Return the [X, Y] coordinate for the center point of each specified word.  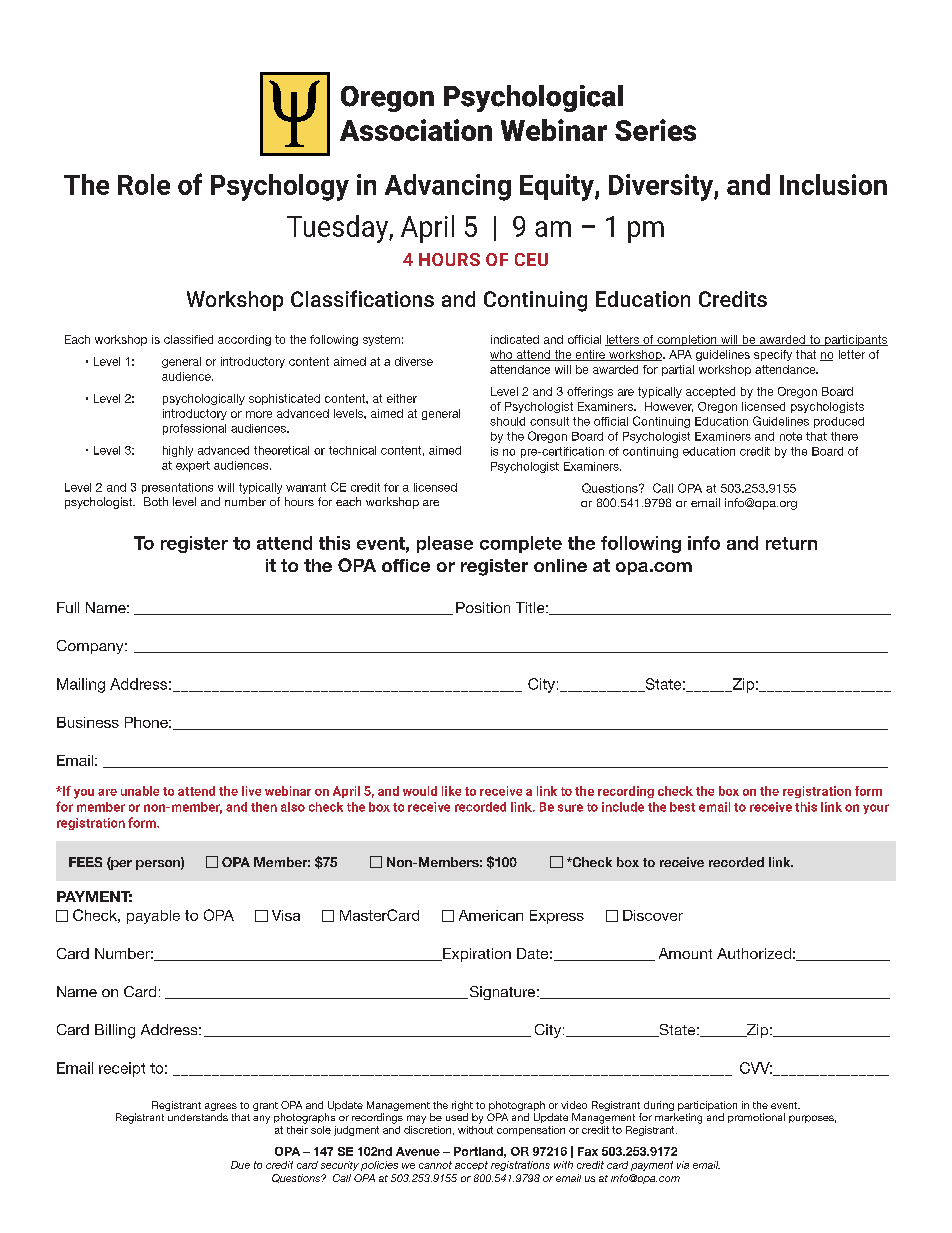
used [457, 1117]
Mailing [81, 685]
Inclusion [833, 184]
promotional [756, 1118]
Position [483, 607]
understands [198, 1117]
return [791, 543]
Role [144, 184]
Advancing [448, 187]
